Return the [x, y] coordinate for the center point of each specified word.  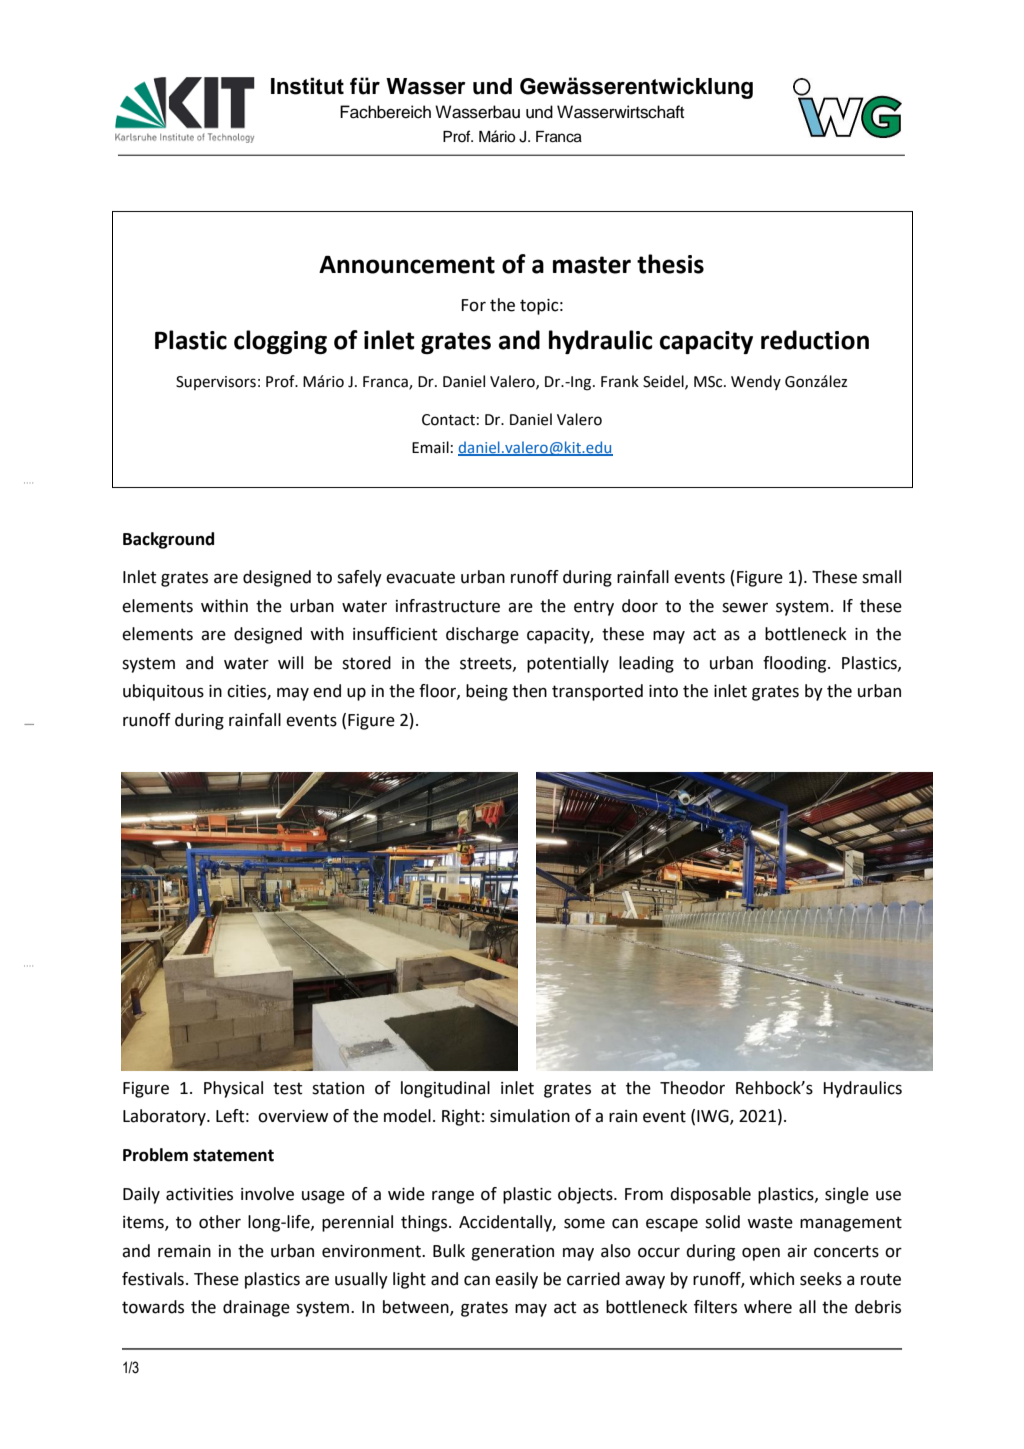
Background [168, 540]
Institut [307, 86]
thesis [670, 264]
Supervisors [216, 383]
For [473, 305]
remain [184, 1251]
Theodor [692, 1088]
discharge [482, 635]
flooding [796, 664]
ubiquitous [163, 692]
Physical [233, 1089]
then [529, 691]
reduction [815, 340]
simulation [530, 1116]
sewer [745, 608]
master [592, 265]
